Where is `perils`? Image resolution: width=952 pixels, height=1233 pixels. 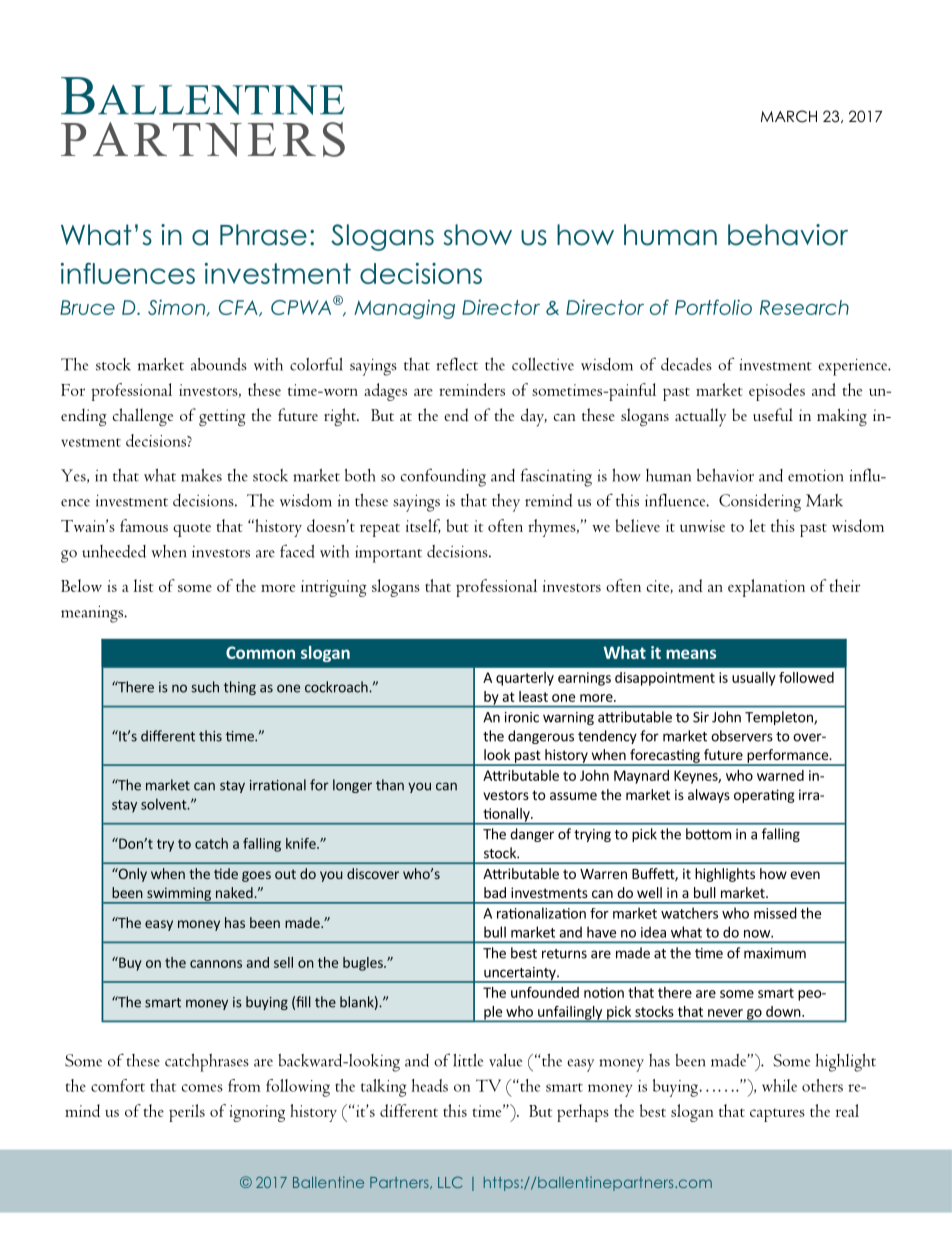
perils is located at coordinates (187, 1113).
